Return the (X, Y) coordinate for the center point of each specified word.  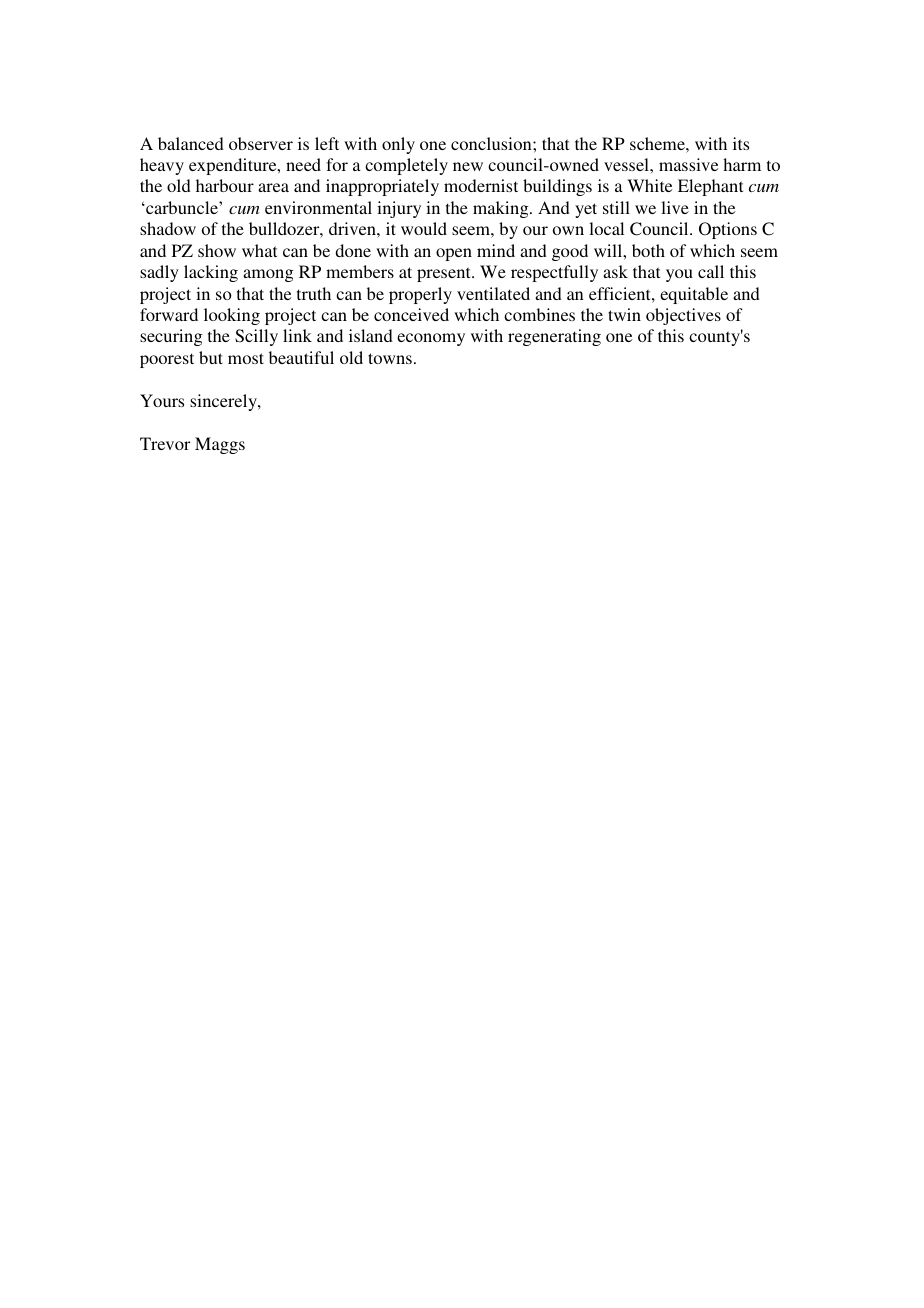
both (648, 250)
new (468, 166)
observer (261, 143)
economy (431, 339)
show (217, 250)
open (454, 254)
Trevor (165, 443)
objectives (683, 316)
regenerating (554, 337)
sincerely (224, 402)
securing (171, 337)
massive (688, 164)
